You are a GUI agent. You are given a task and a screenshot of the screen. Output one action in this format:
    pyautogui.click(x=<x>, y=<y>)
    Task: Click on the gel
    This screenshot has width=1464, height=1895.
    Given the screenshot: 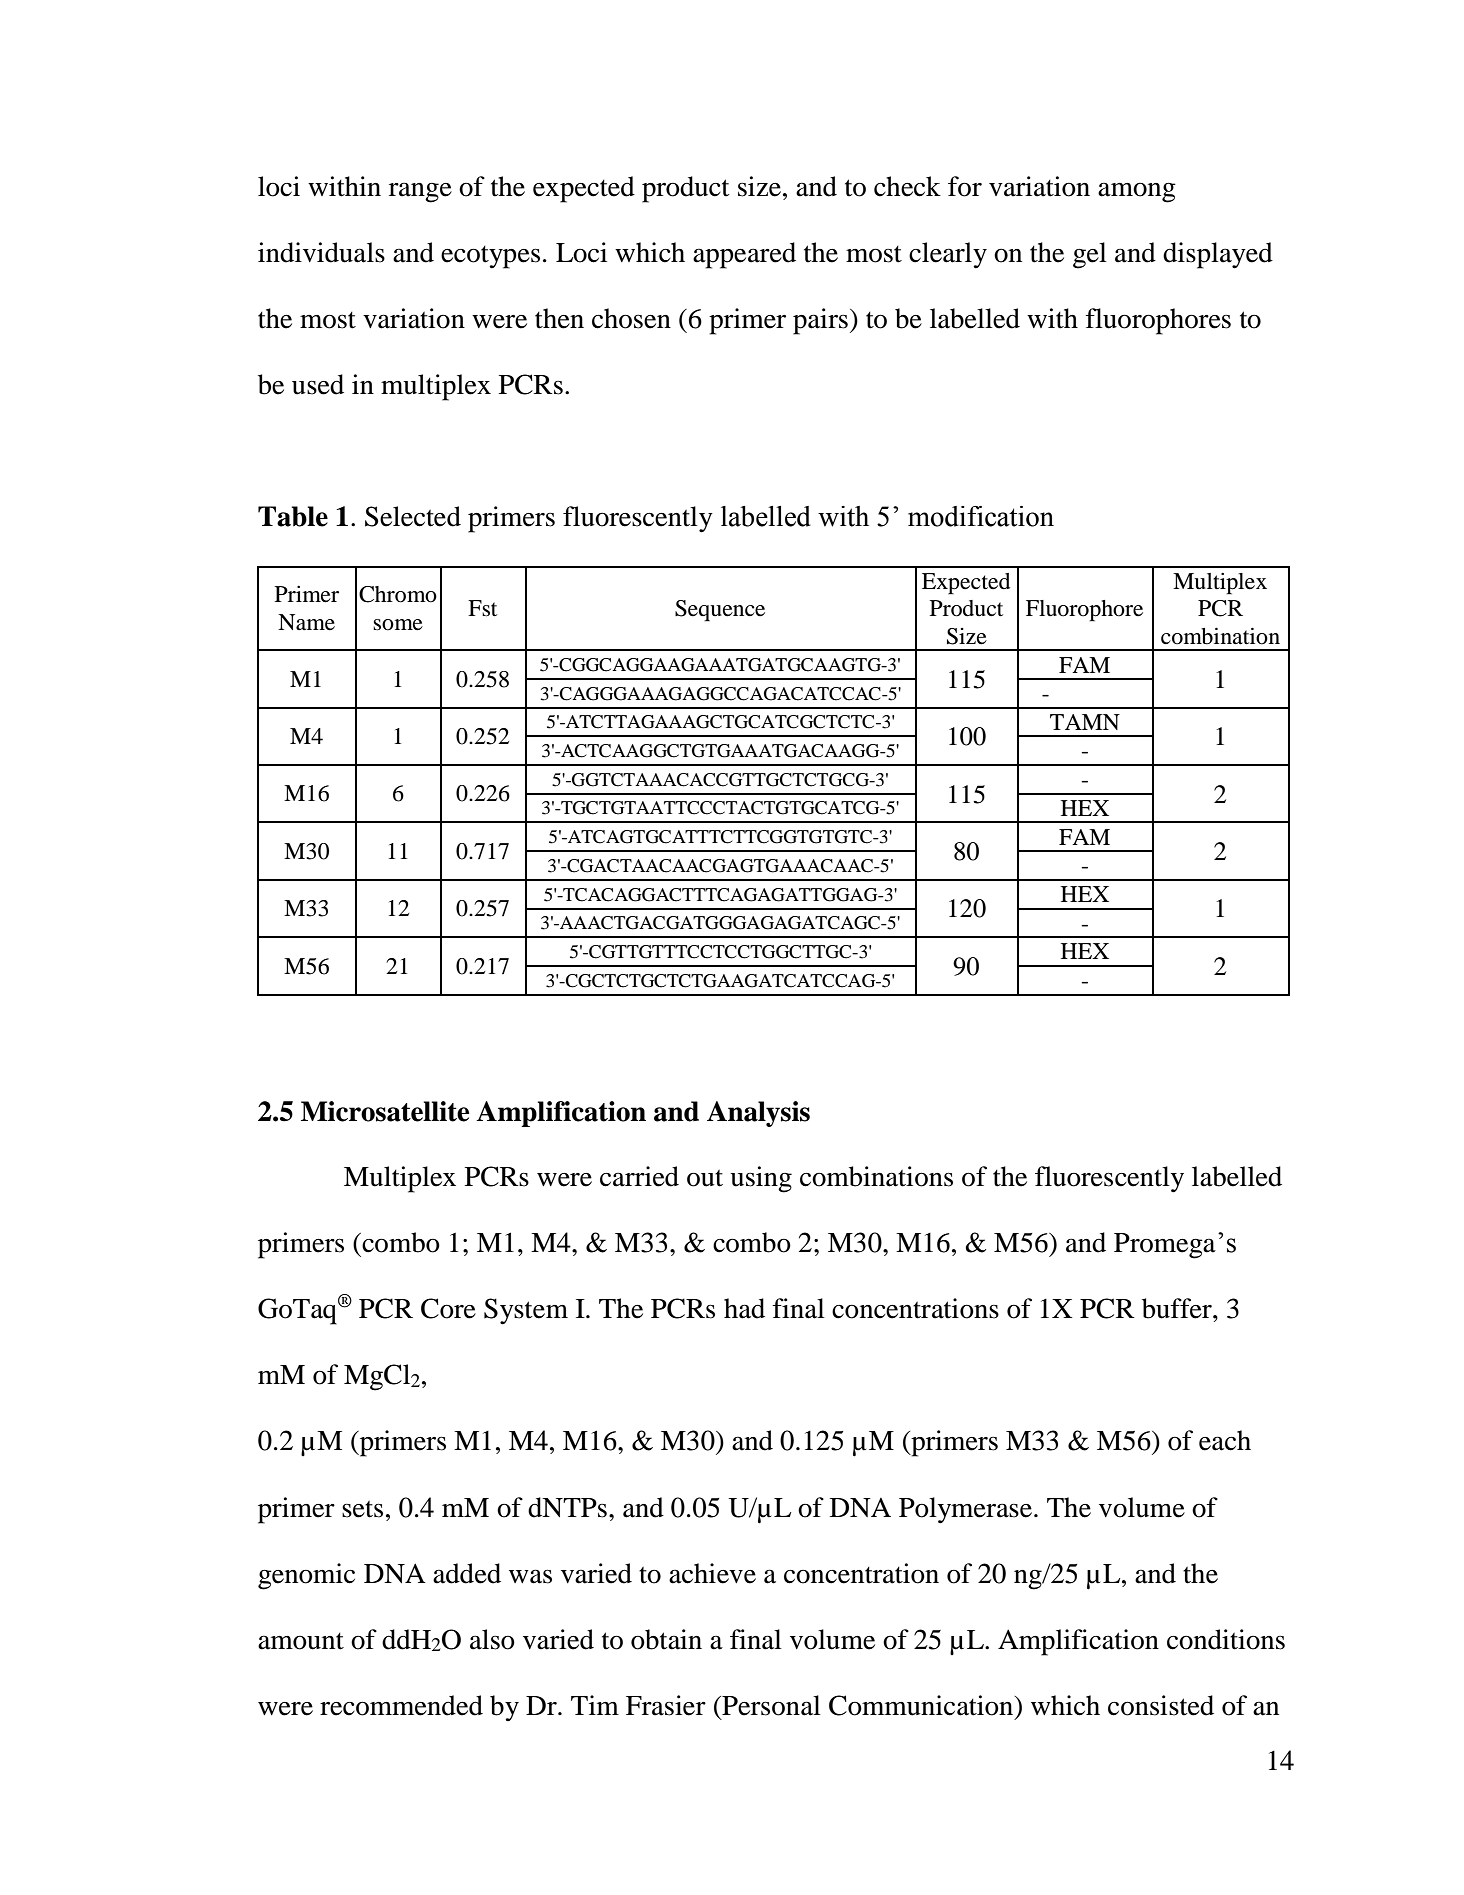 What is the action you would take?
    pyautogui.click(x=1090, y=255)
